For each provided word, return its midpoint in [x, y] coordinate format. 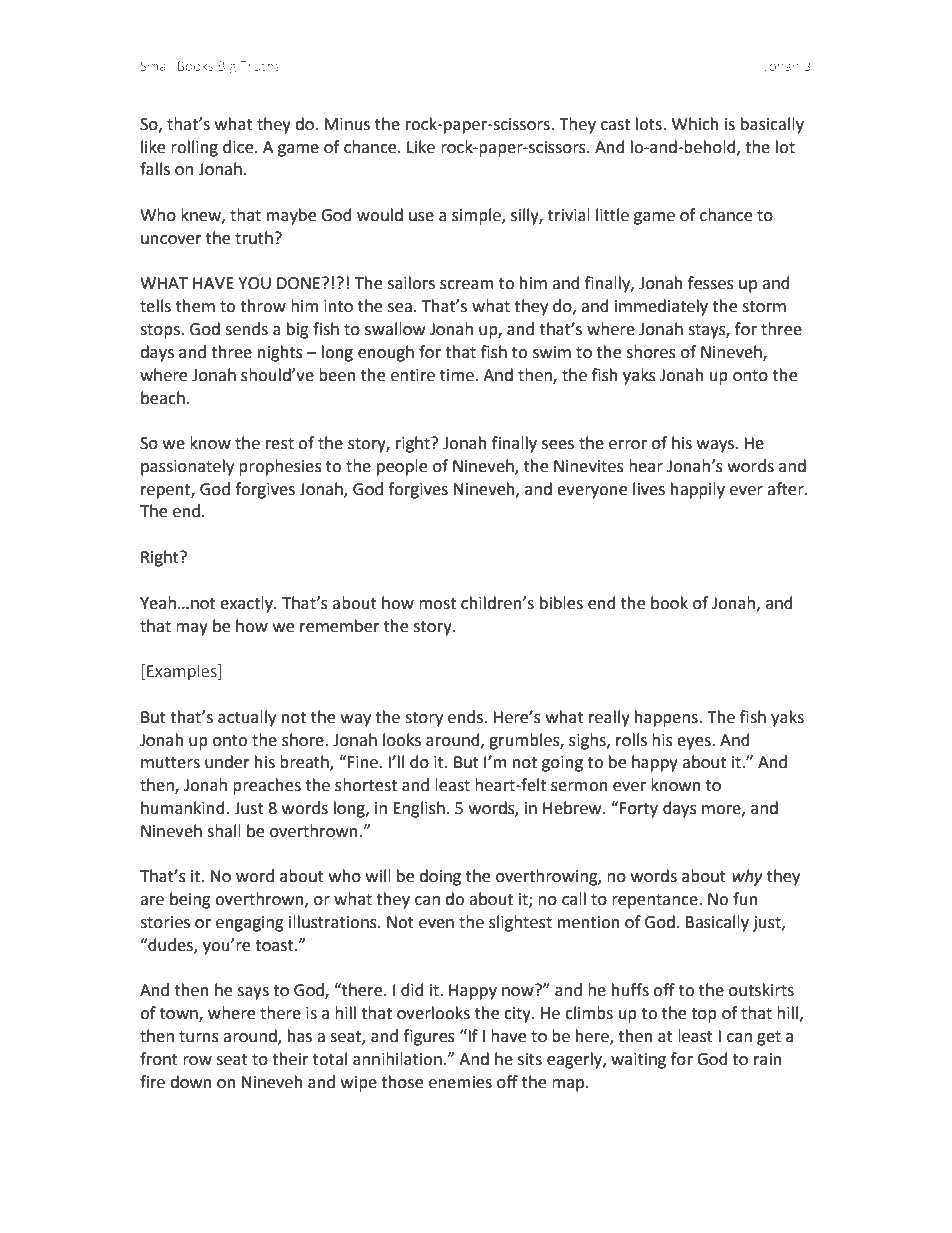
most [437, 604]
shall [224, 831]
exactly [247, 604]
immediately [661, 307]
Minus [347, 124]
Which [695, 124]
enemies [460, 1082]
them [195, 306]
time [458, 375]
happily [698, 490]
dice [239, 147]
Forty [639, 810]
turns [199, 1037]
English [419, 809]
